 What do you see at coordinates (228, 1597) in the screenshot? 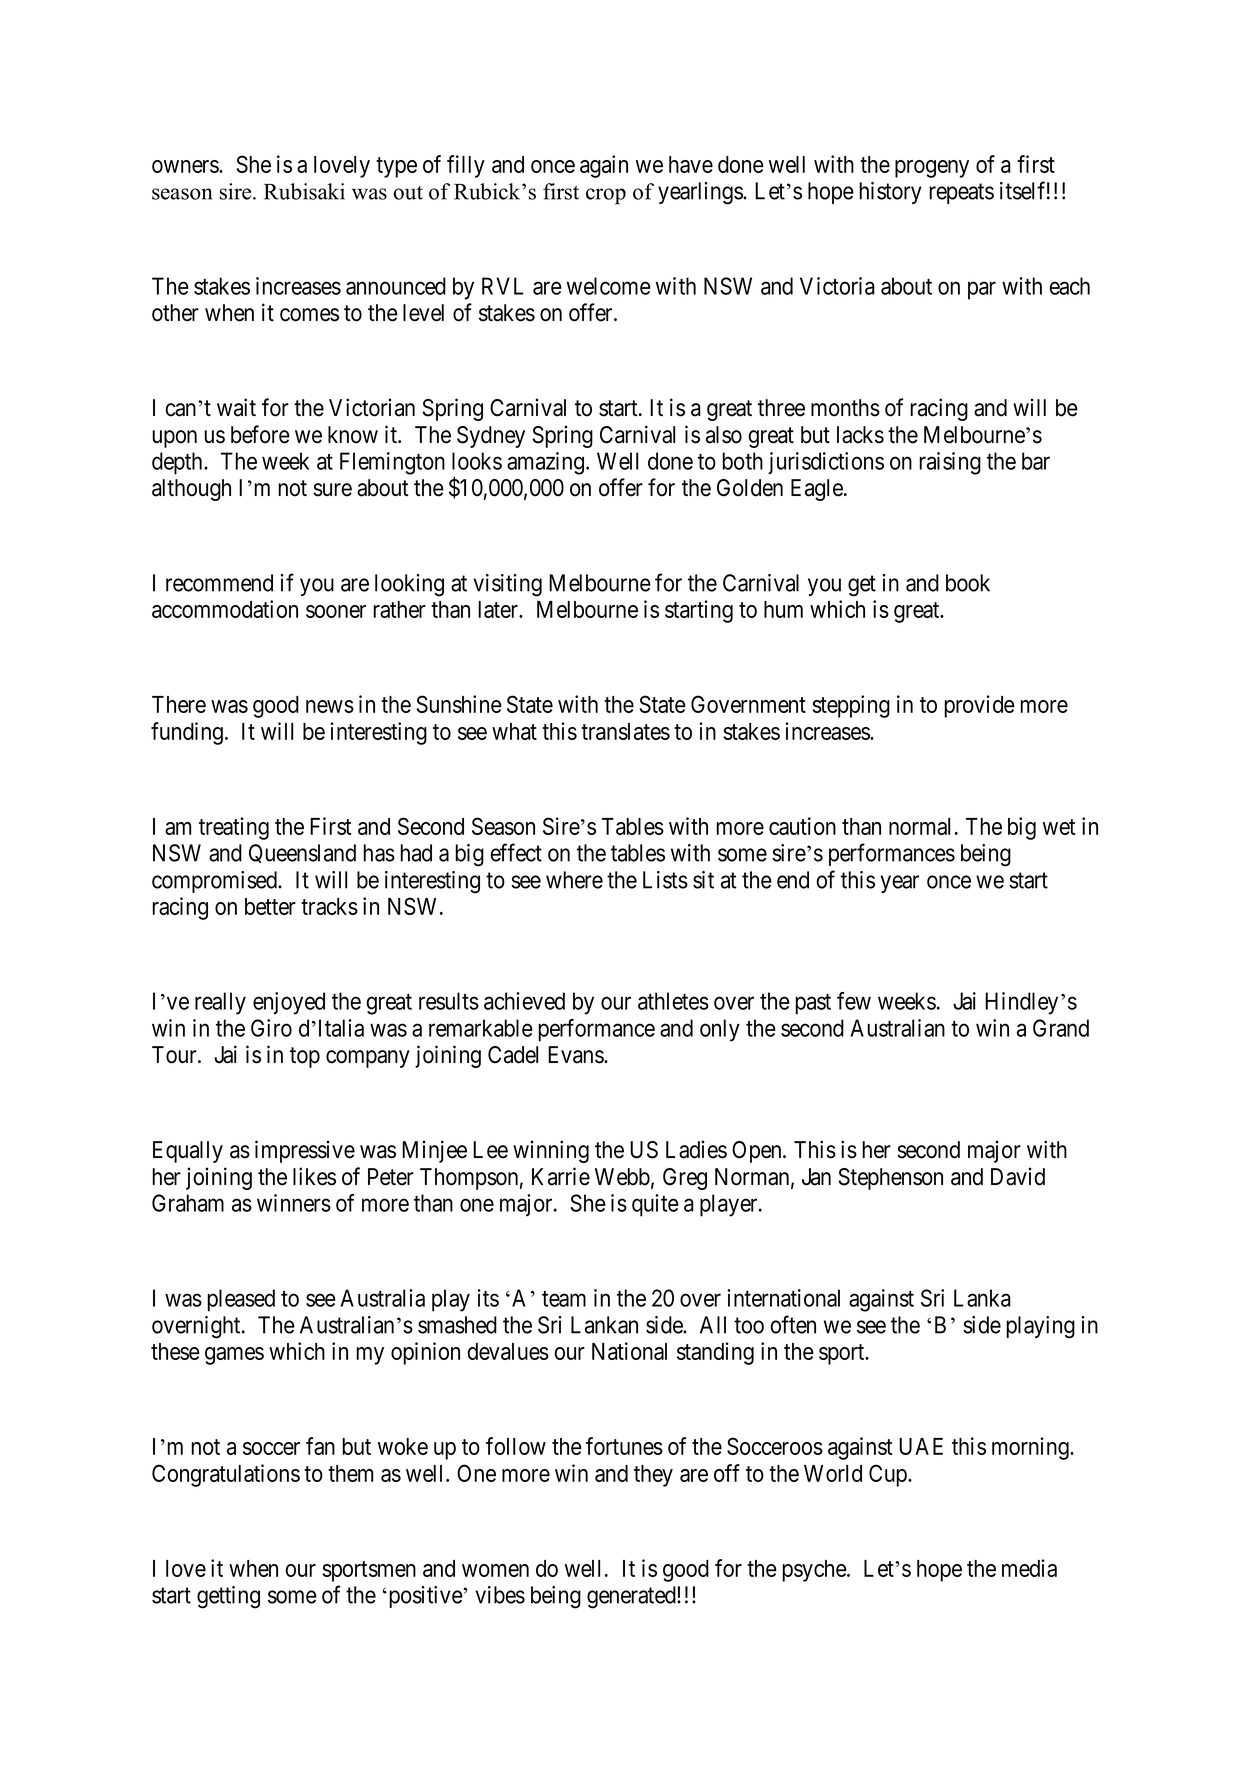
I see `getting` at bounding box center [228, 1597].
